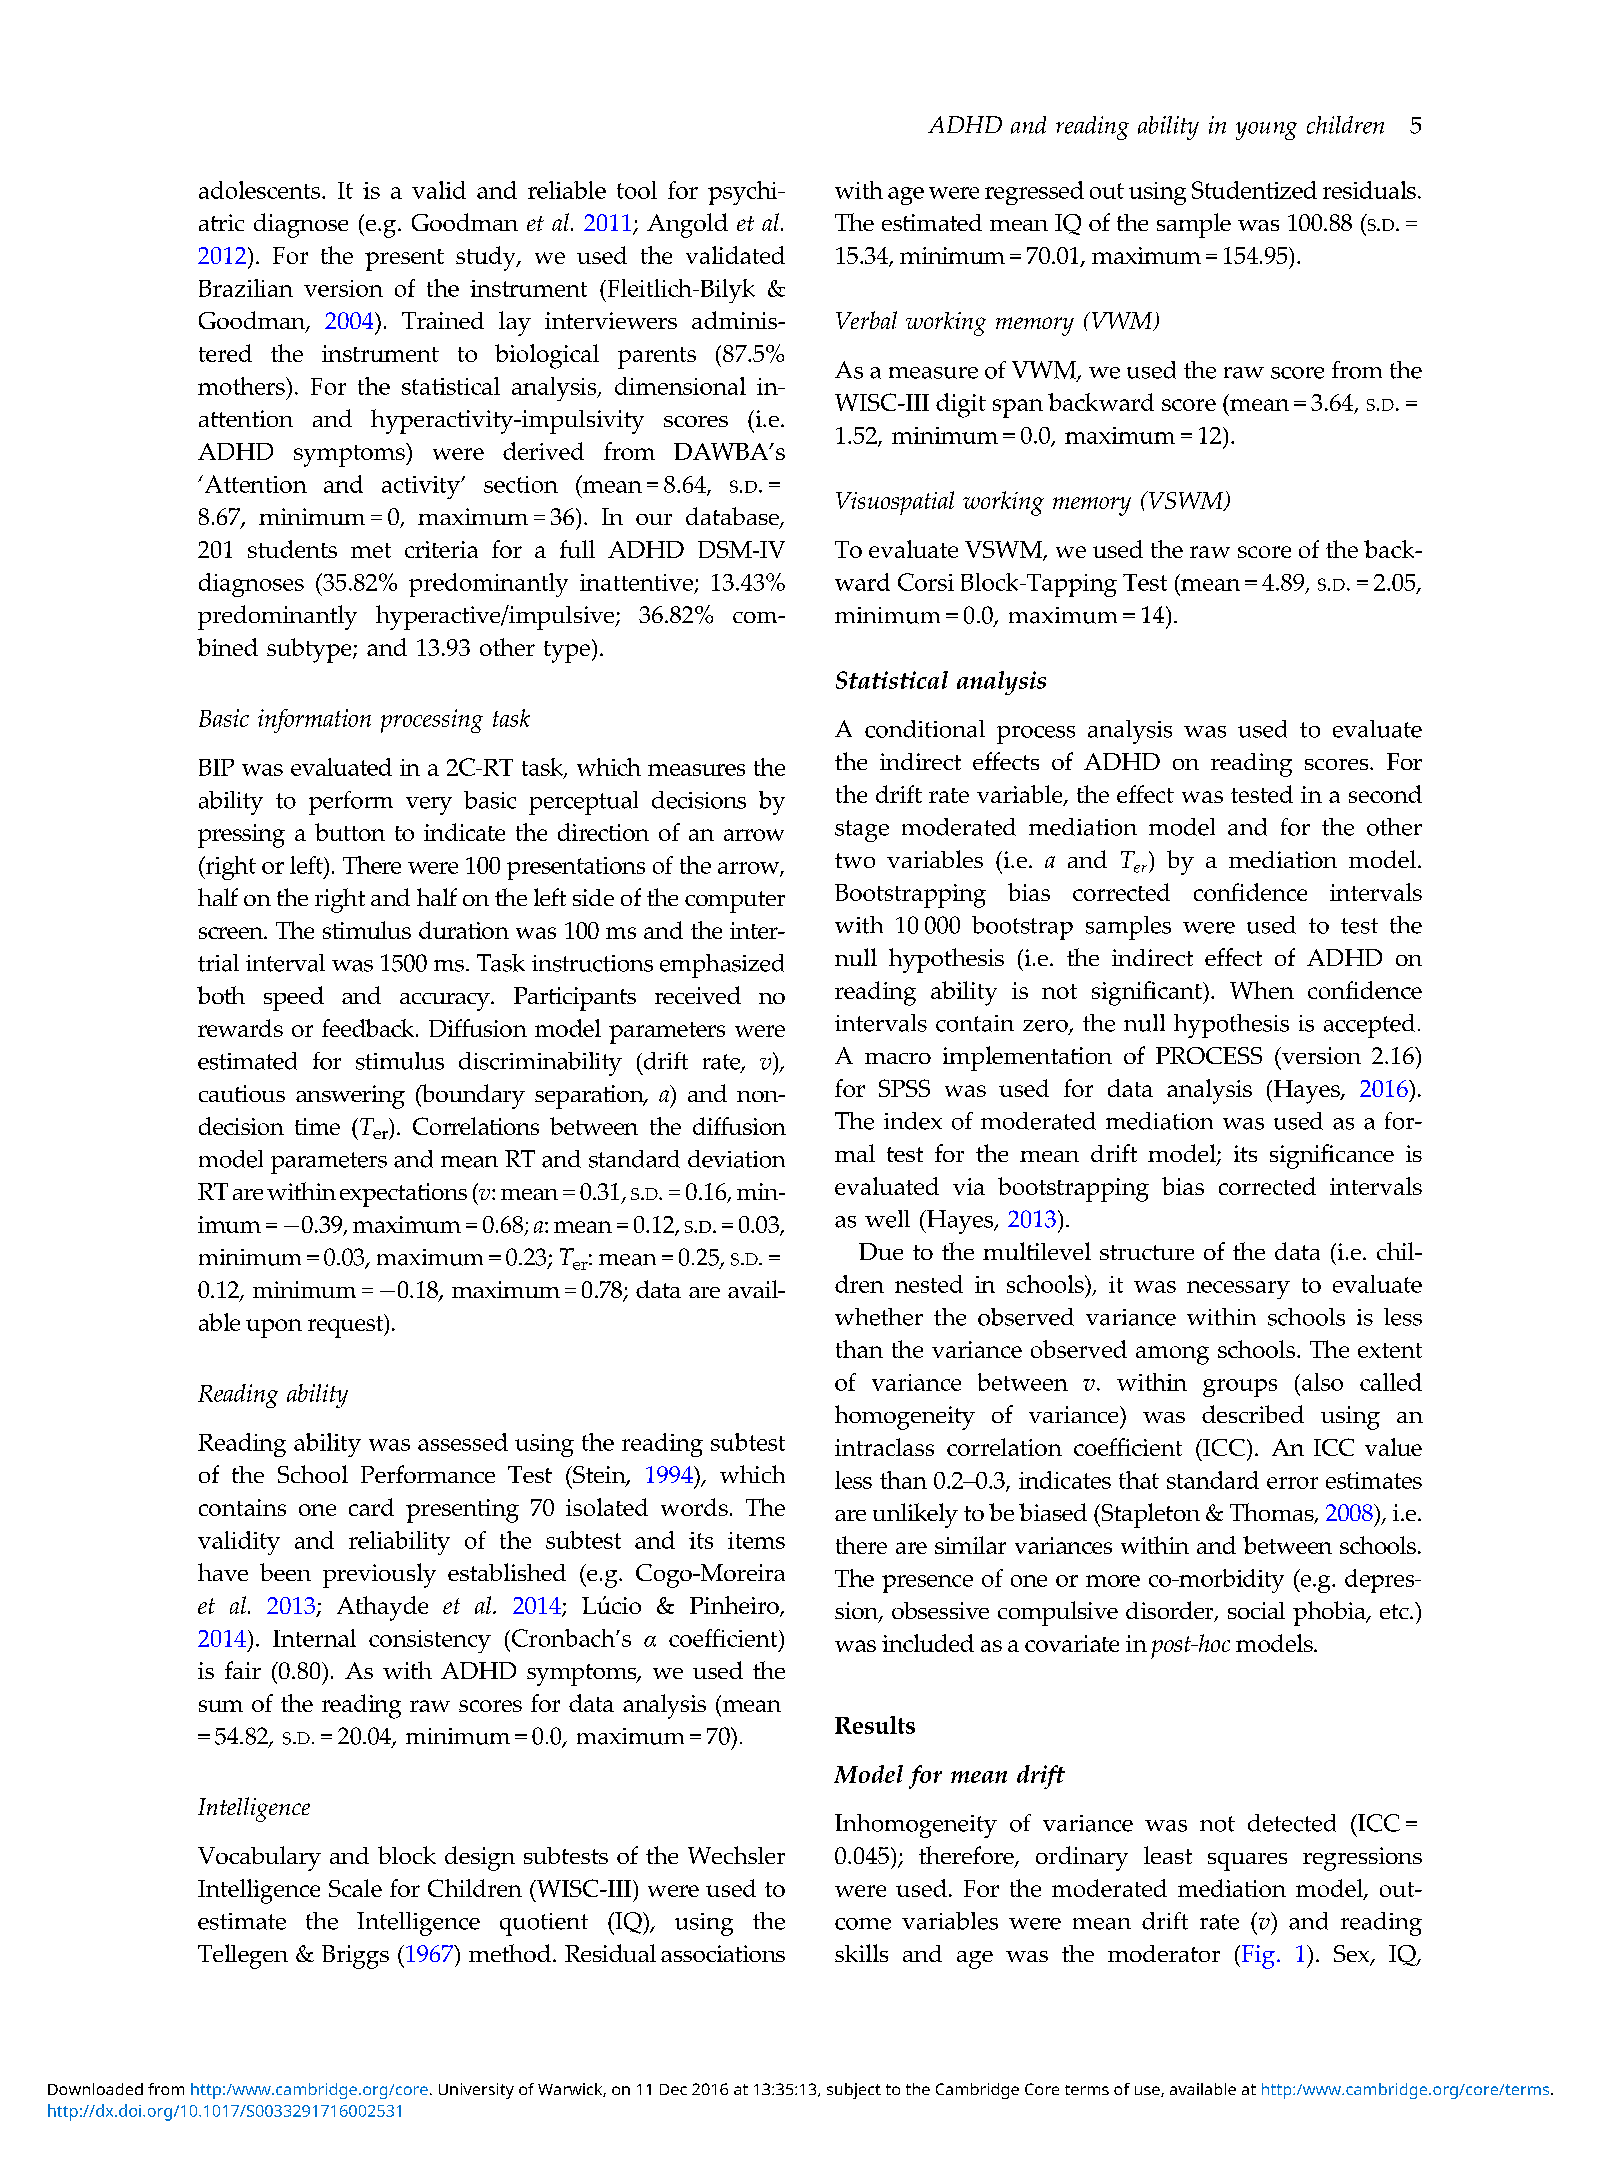  What do you see at coordinates (637, 190) in the screenshot?
I see `tool` at bounding box center [637, 190].
